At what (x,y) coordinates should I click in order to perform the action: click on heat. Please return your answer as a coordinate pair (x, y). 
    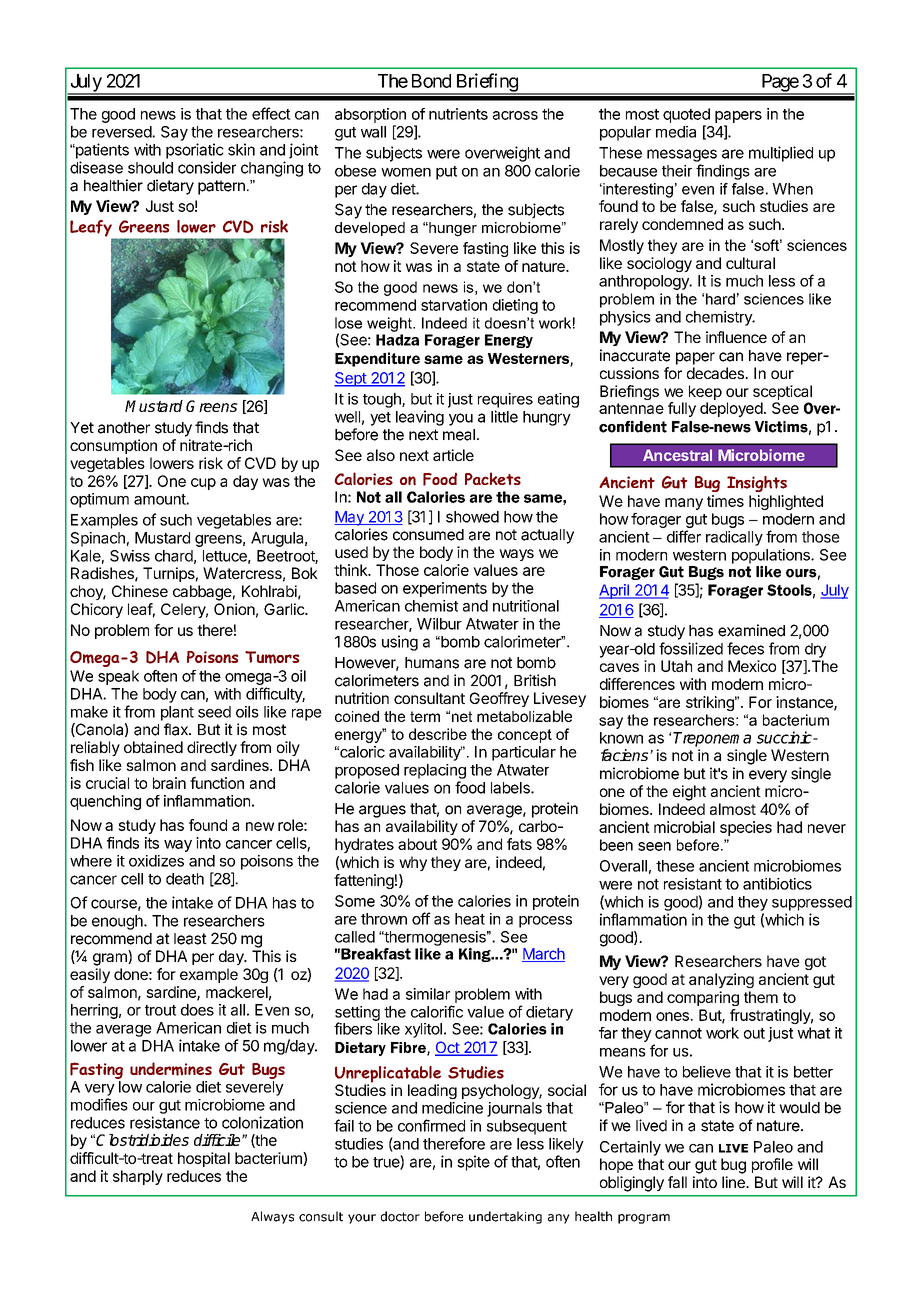
    Looking at the image, I should click on (470, 919).
